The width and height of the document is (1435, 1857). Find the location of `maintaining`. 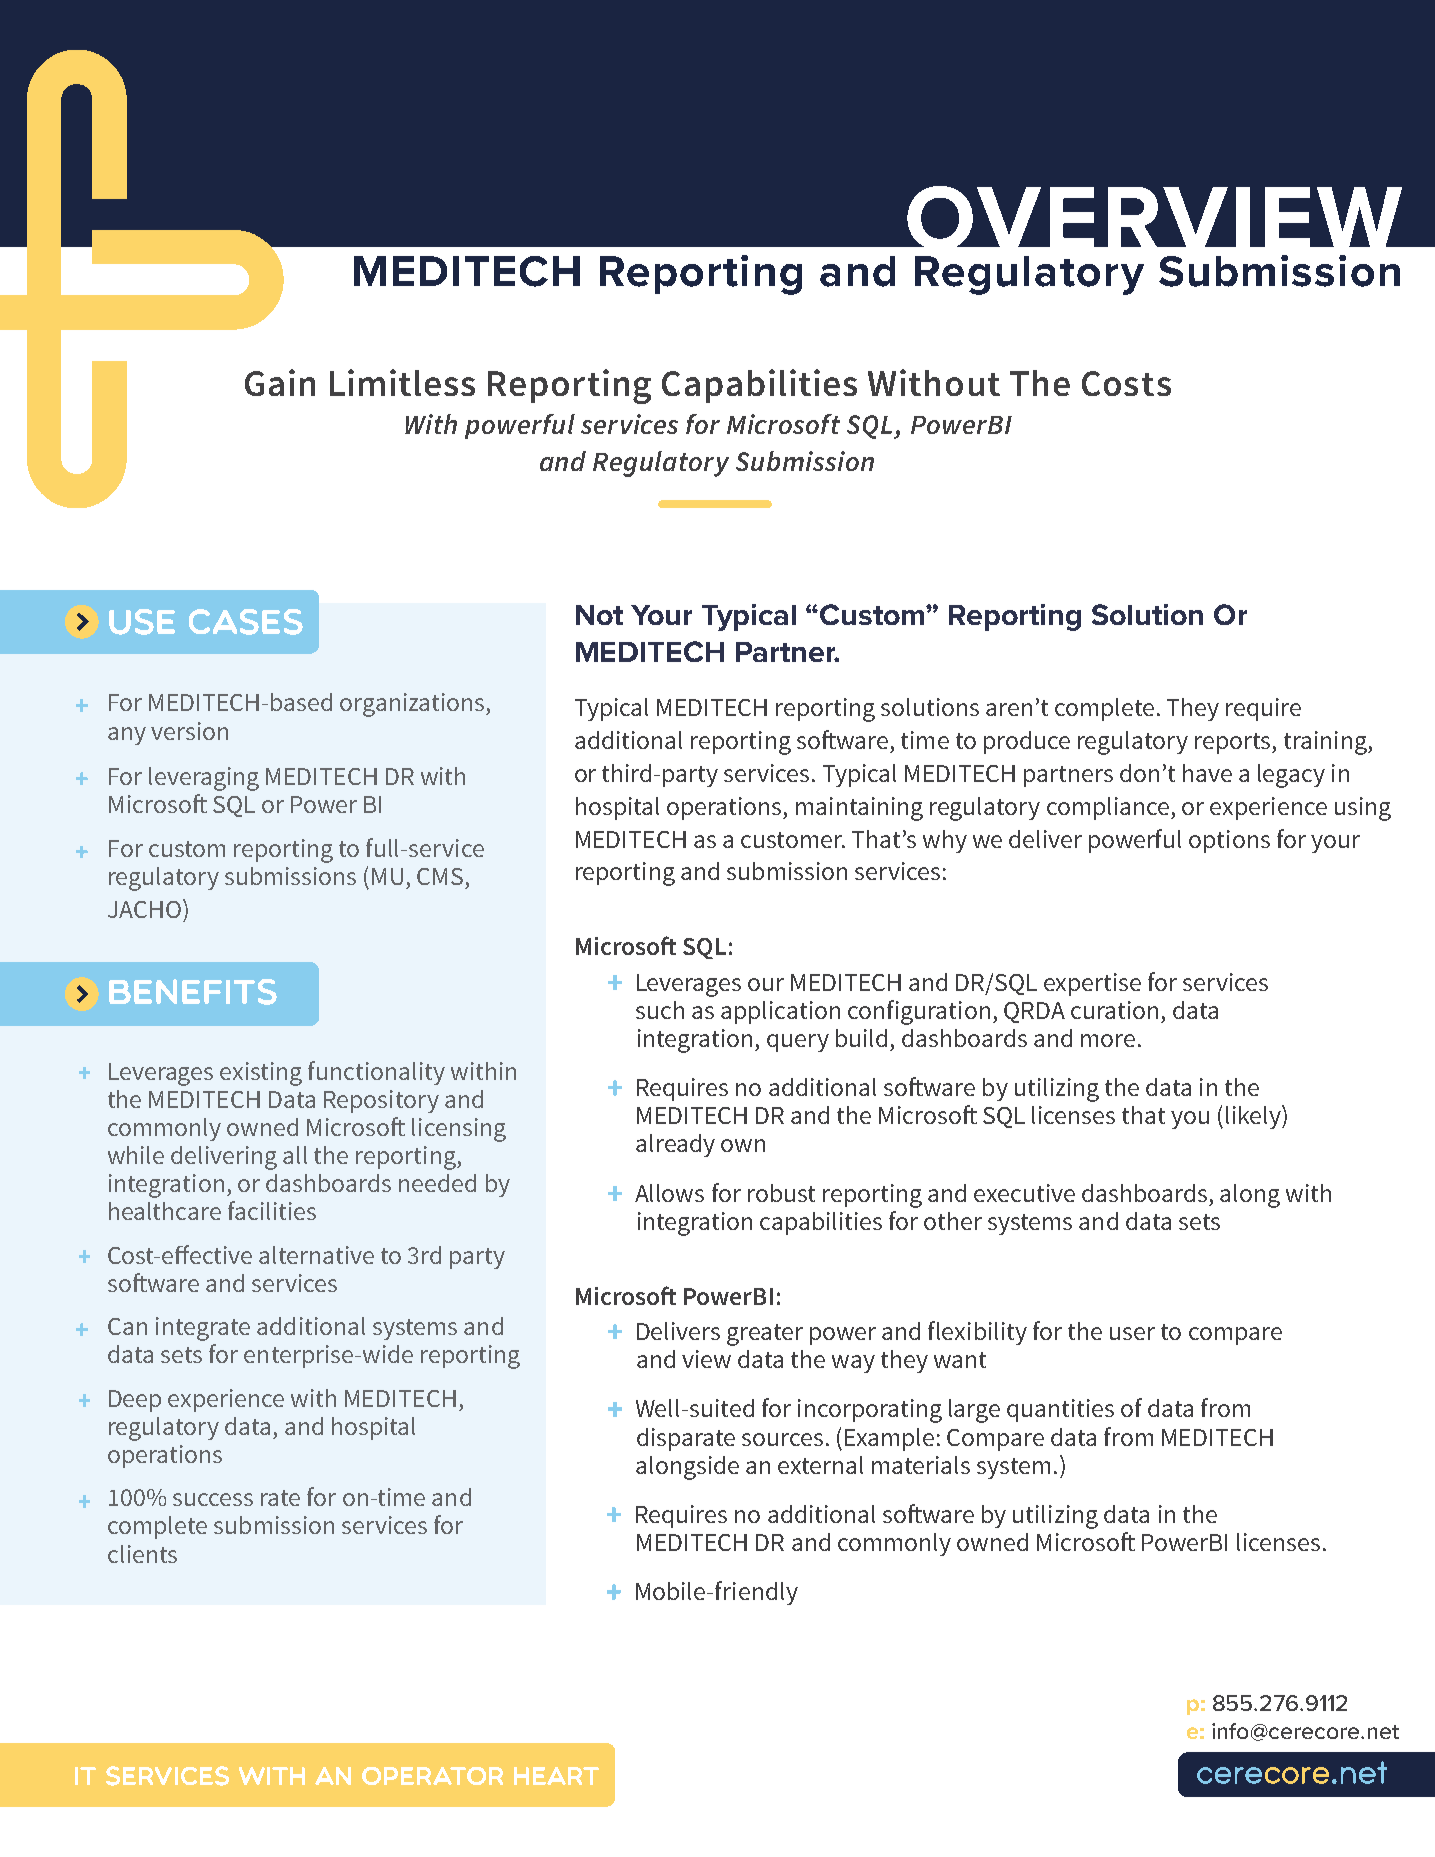

maintaining is located at coordinates (859, 809).
